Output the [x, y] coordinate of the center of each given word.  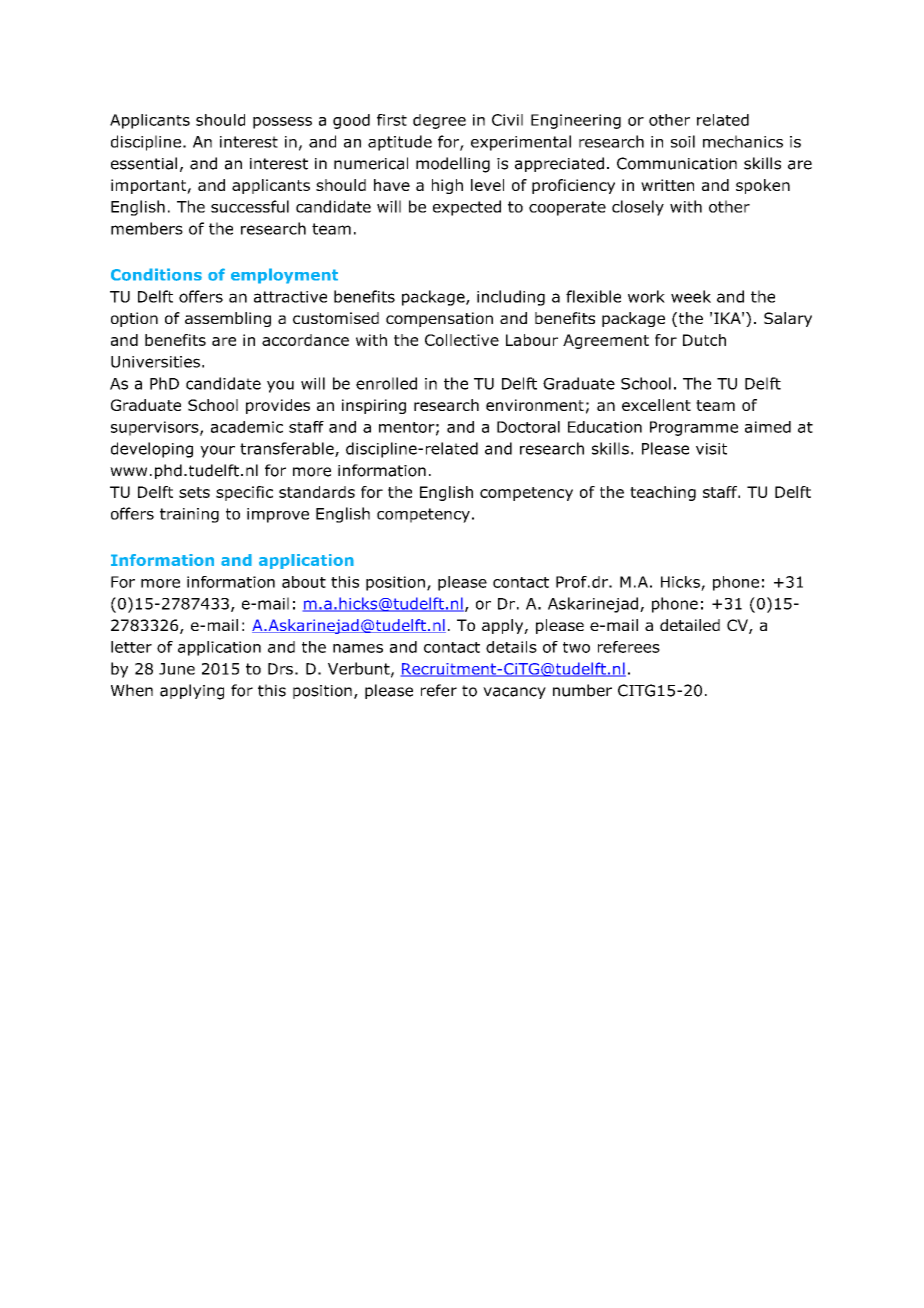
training [189, 515]
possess [282, 123]
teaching [663, 493]
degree [439, 121]
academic [247, 427]
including [511, 298]
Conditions [156, 274]
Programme [694, 428]
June [177, 669]
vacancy [514, 693]
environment [535, 405]
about [304, 582]
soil [683, 141]
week [691, 296]
